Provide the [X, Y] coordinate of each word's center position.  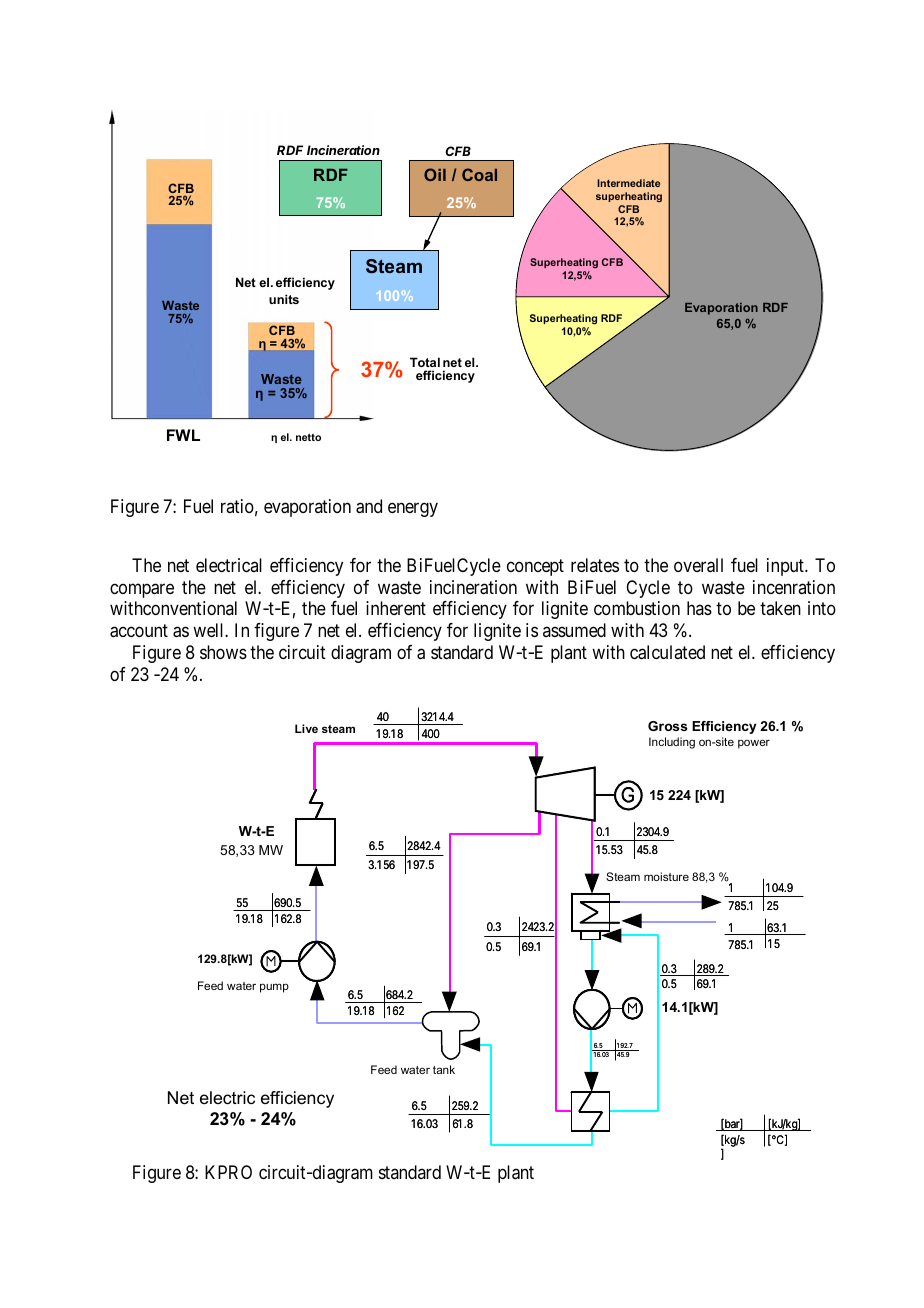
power [754, 744]
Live [306, 728]
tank [444, 1069]
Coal [479, 174]
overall [698, 565]
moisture [666, 876]
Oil [435, 174]
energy [413, 509]
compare [142, 590]
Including [672, 743]
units [284, 299]
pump [274, 988]
